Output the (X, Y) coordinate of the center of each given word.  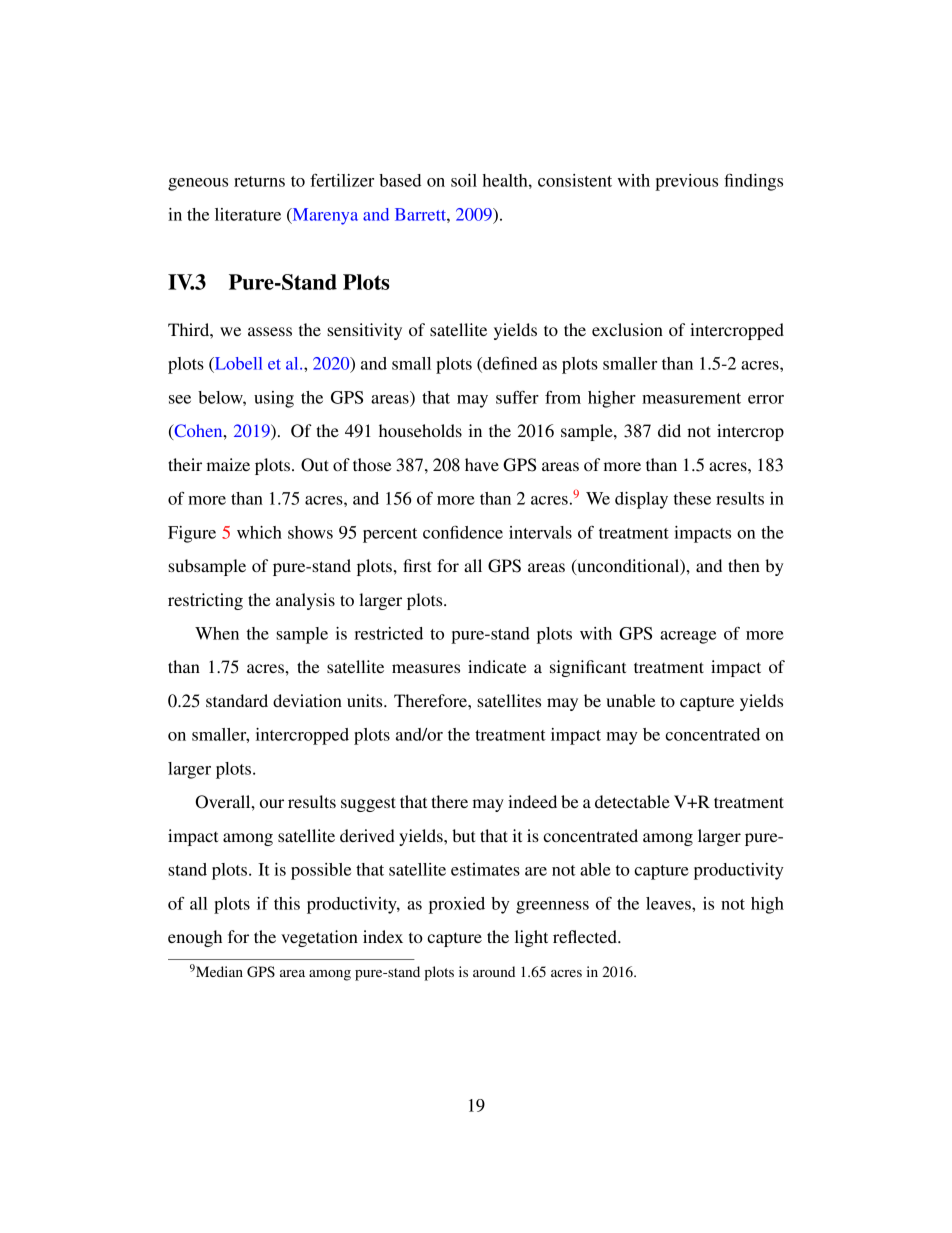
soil (464, 180)
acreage (688, 637)
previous (686, 182)
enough (195, 938)
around (494, 971)
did (669, 430)
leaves (669, 903)
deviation (307, 700)
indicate (497, 666)
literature (248, 214)
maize (228, 464)
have (482, 464)
